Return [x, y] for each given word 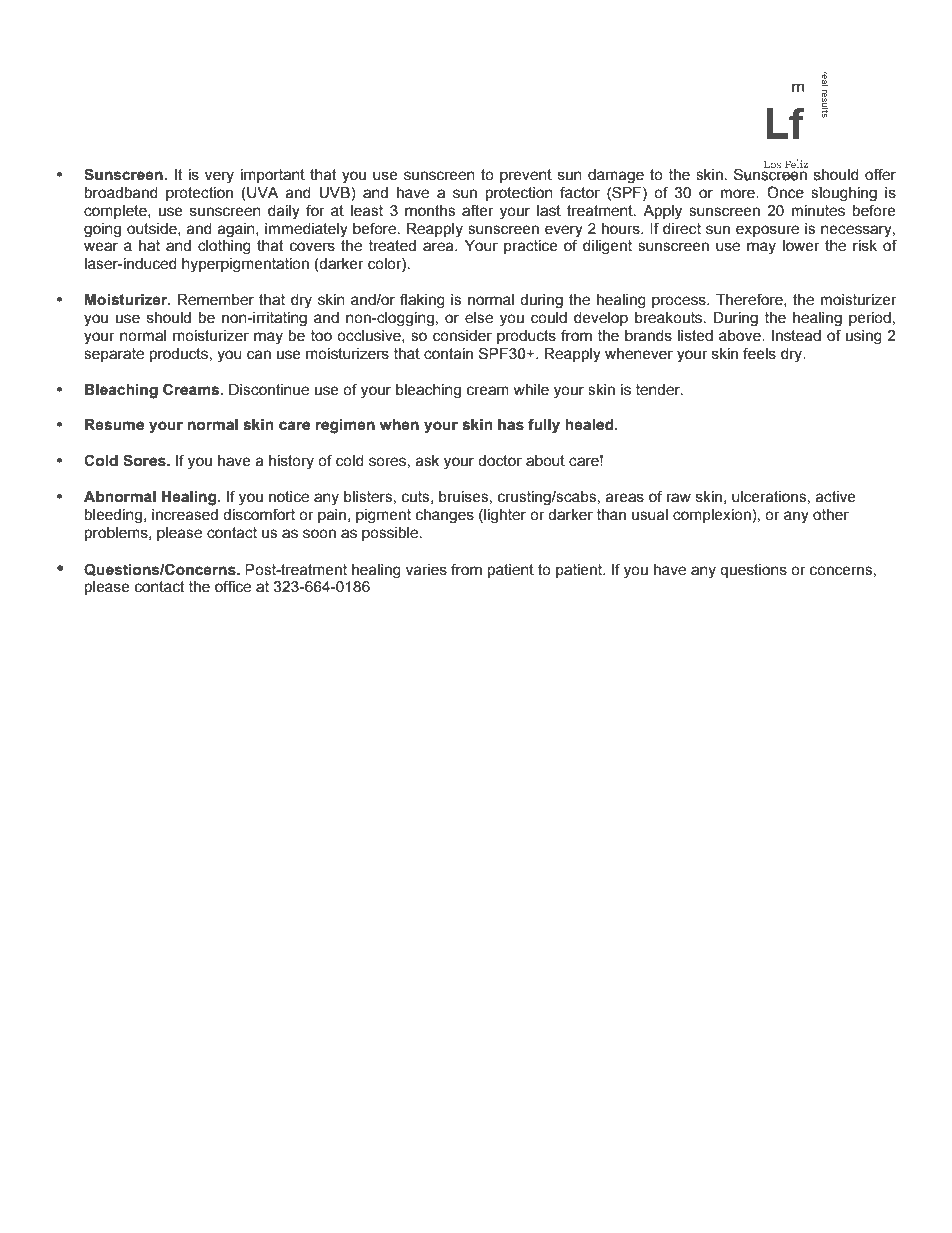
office [233, 586]
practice [531, 247]
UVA [261, 193]
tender [659, 390]
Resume [114, 425]
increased [185, 515]
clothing [224, 247]
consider [462, 336]
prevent [526, 176]
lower [801, 246]
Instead [796, 336]
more [739, 193]
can [259, 355]
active [835, 497]
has [511, 425]
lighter [504, 516]
